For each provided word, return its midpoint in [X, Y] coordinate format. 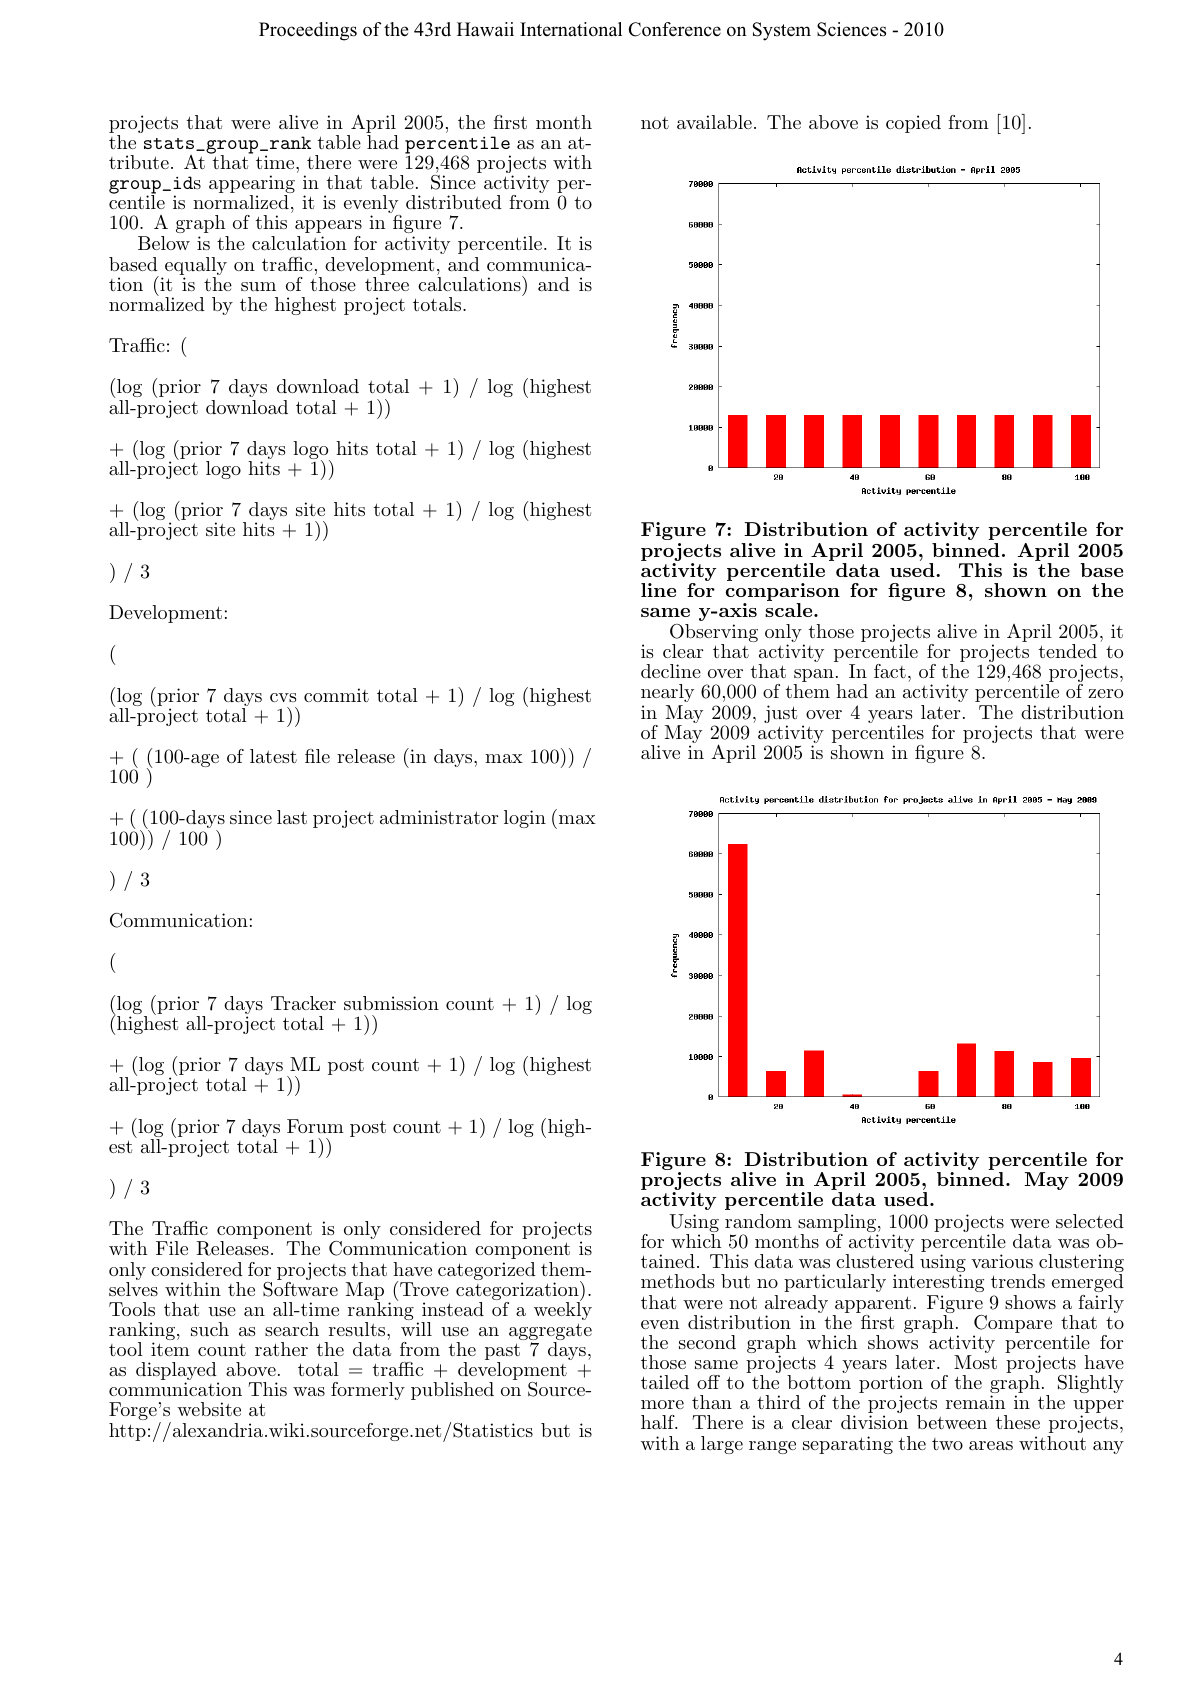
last [292, 817]
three [387, 284]
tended [1068, 651]
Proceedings [308, 31]
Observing [714, 634]
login [525, 819]
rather [281, 1349]
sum [258, 286]
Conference [674, 29]
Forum [315, 1126]
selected [1090, 1221]
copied [913, 124]
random [758, 1221]
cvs [283, 697]
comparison [783, 593]
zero [1105, 693]
